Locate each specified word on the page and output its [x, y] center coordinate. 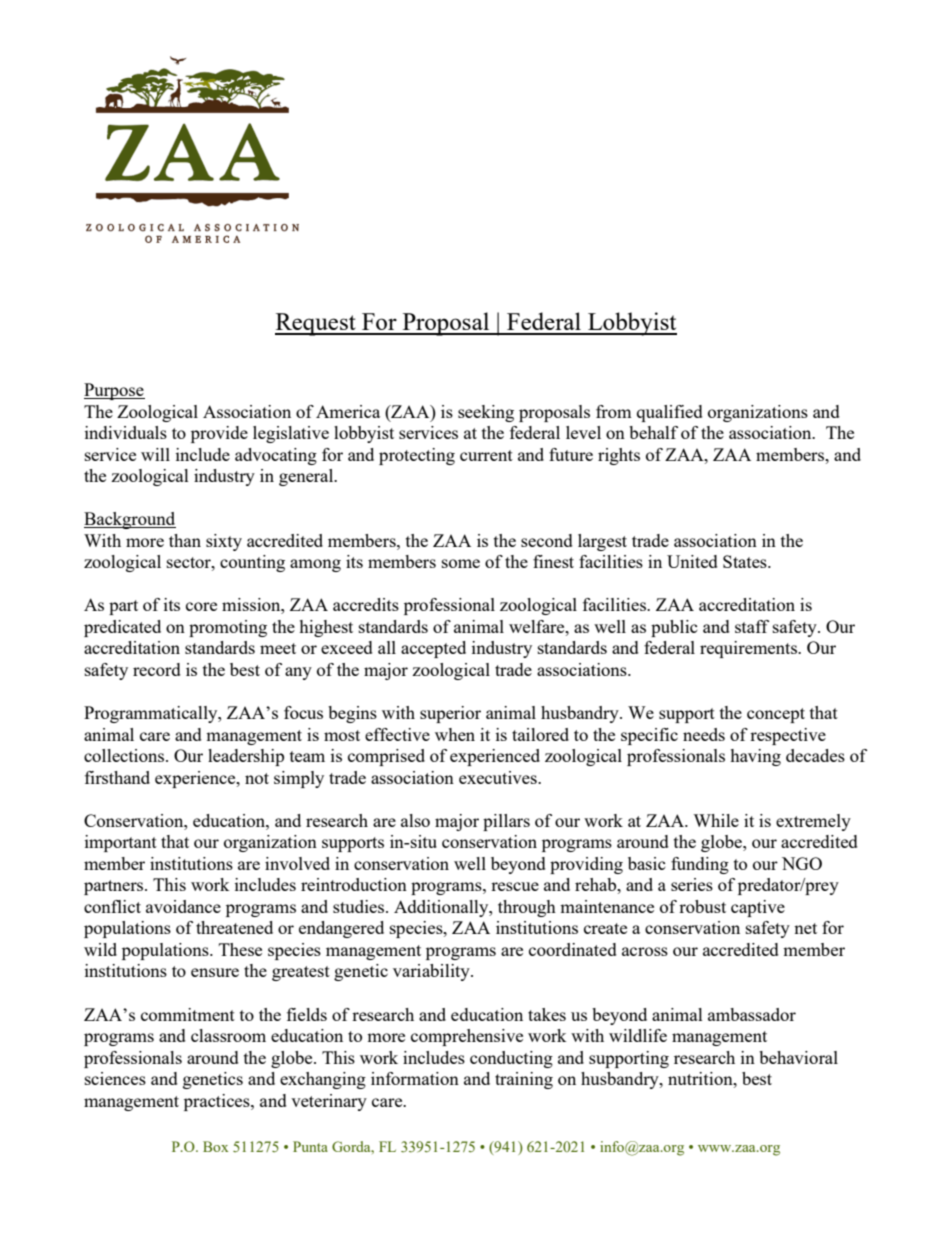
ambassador [752, 1014]
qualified [670, 413]
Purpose [114, 391]
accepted [433, 649]
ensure [215, 972]
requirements [749, 649]
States [746, 561]
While [716, 820]
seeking [486, 413]
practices [218, 1102]
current [486, 455]
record [157, 669]
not [257, 778]
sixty [224, 542]
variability [432, 972]
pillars [506, 822]
